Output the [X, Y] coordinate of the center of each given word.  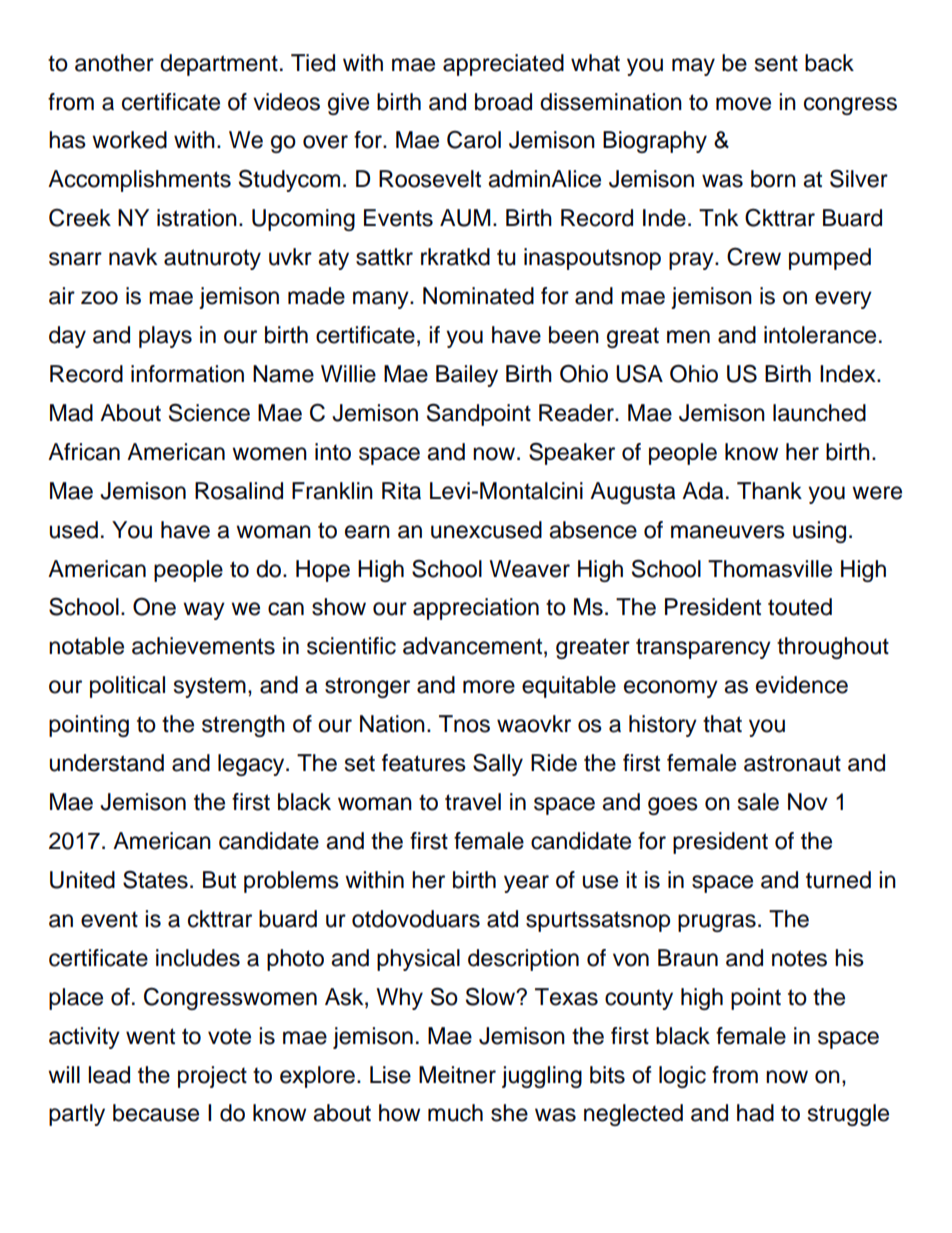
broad [503, 102]
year [526, 884]
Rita [401, 491]
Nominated [478, 296]
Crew [754, 256]
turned [838, 880]
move [743, 104]
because [156, 1113]
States [155, 879]
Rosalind [239, 491]
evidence [802, 685]
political [127, 687]
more [489, 687]
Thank [769, 491]
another [114, 63]
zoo [99, 298]
